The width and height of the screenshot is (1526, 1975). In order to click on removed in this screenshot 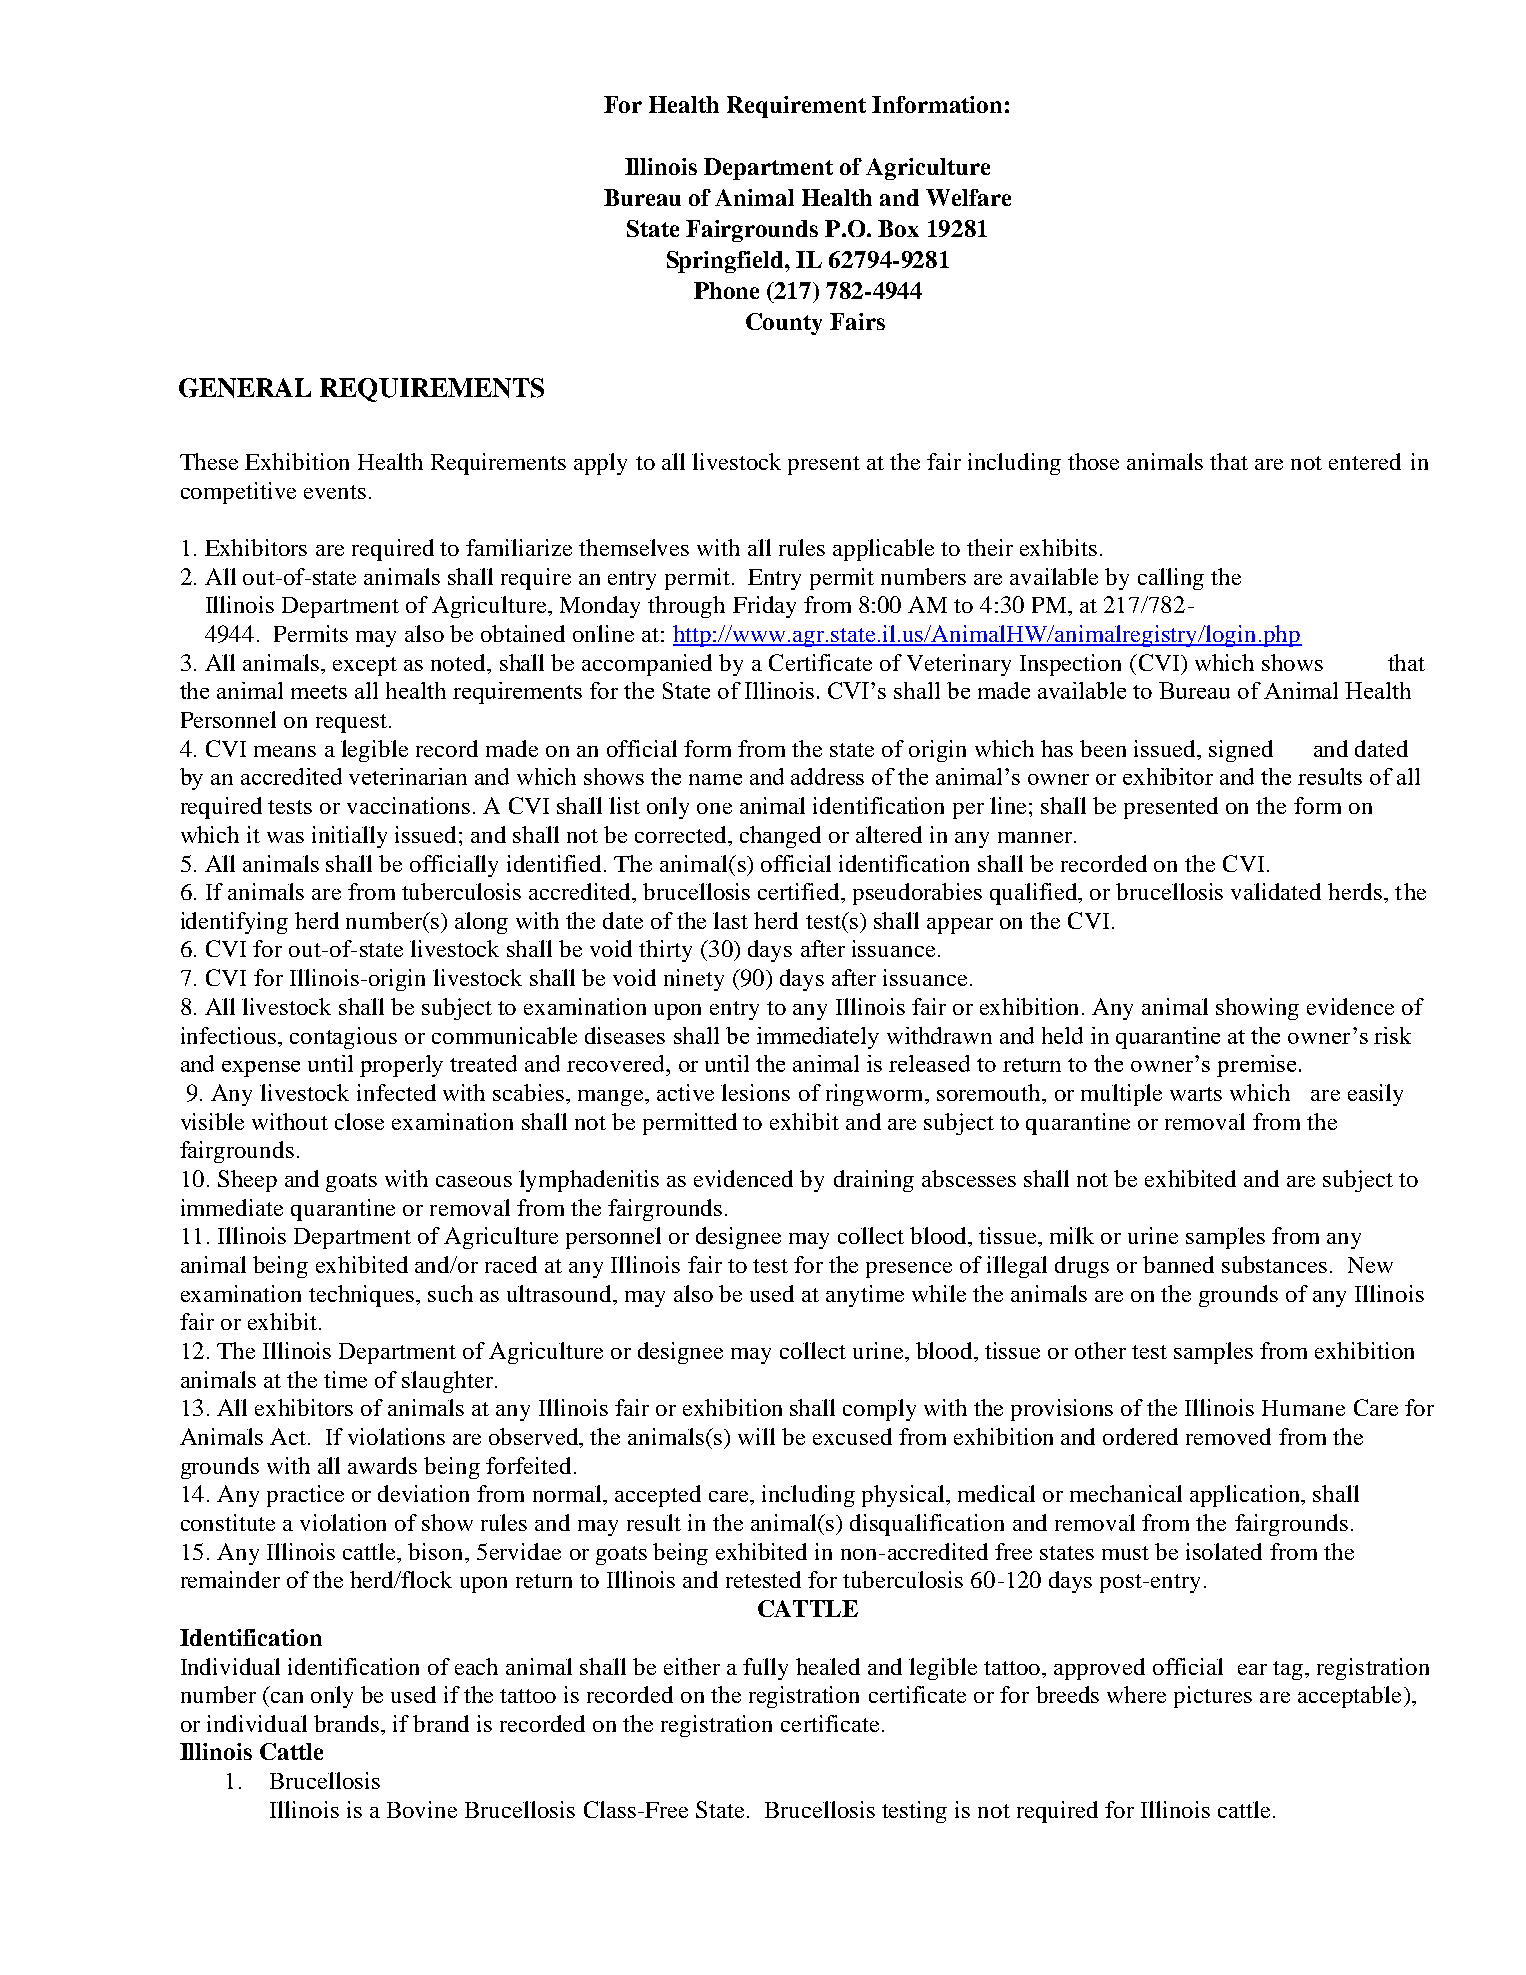, I will do `click(1228, 1436)`.
